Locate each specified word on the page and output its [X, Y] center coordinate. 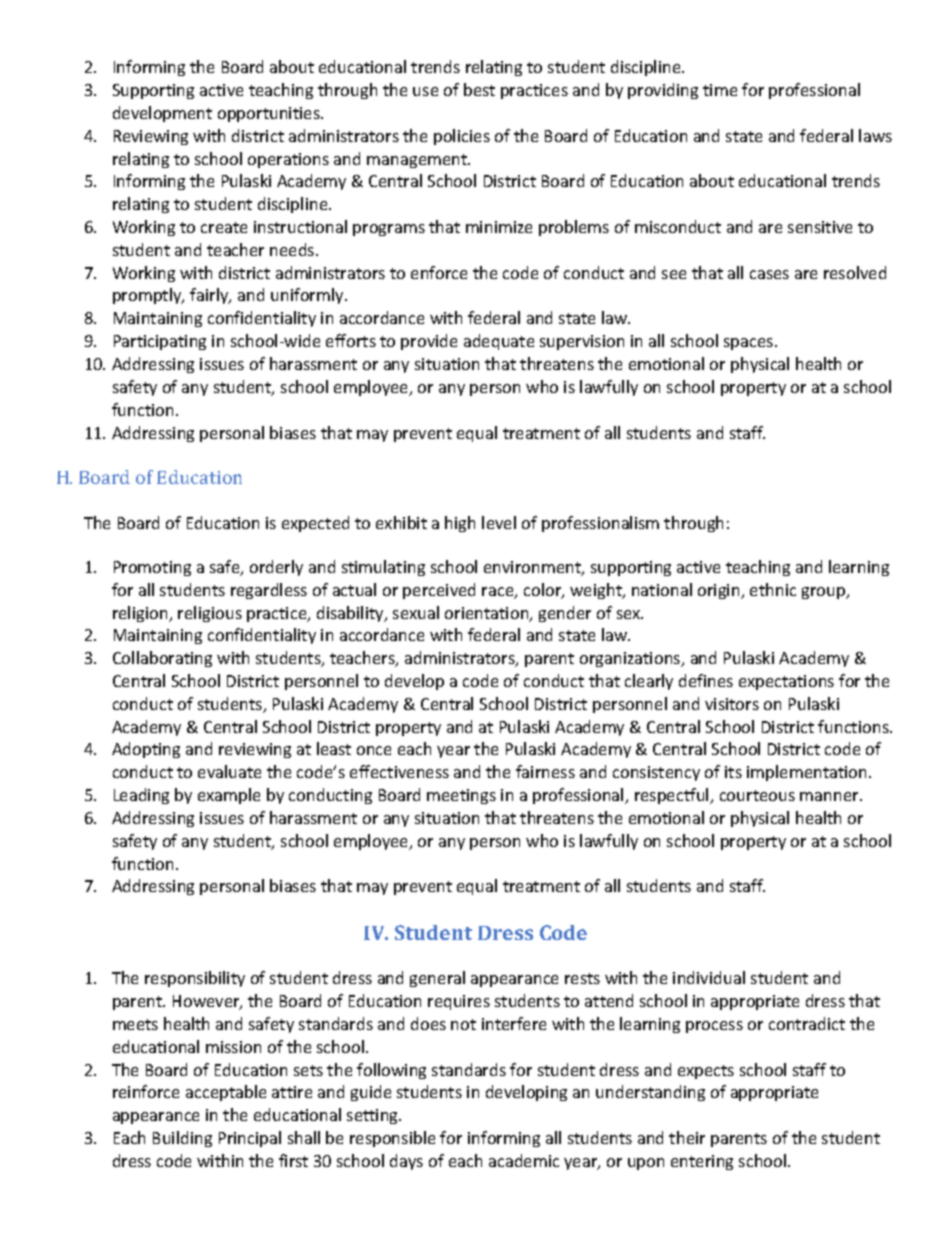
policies [462, 137]
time [720, 90]
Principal [250, 1139]
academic [524, 1160]
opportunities [270, 114]
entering [702, 1162]
